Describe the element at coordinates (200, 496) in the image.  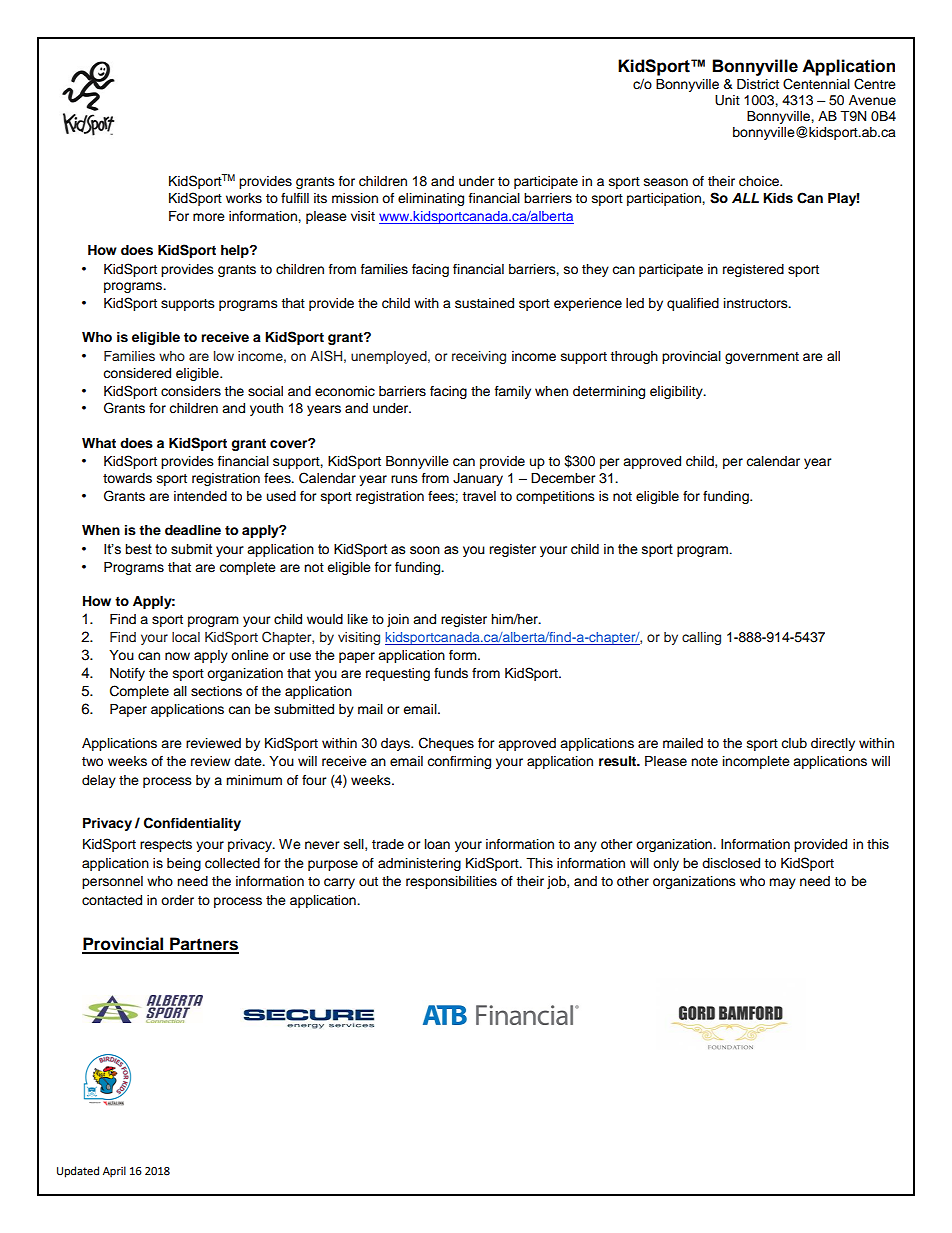
I see `intended` at that location.
